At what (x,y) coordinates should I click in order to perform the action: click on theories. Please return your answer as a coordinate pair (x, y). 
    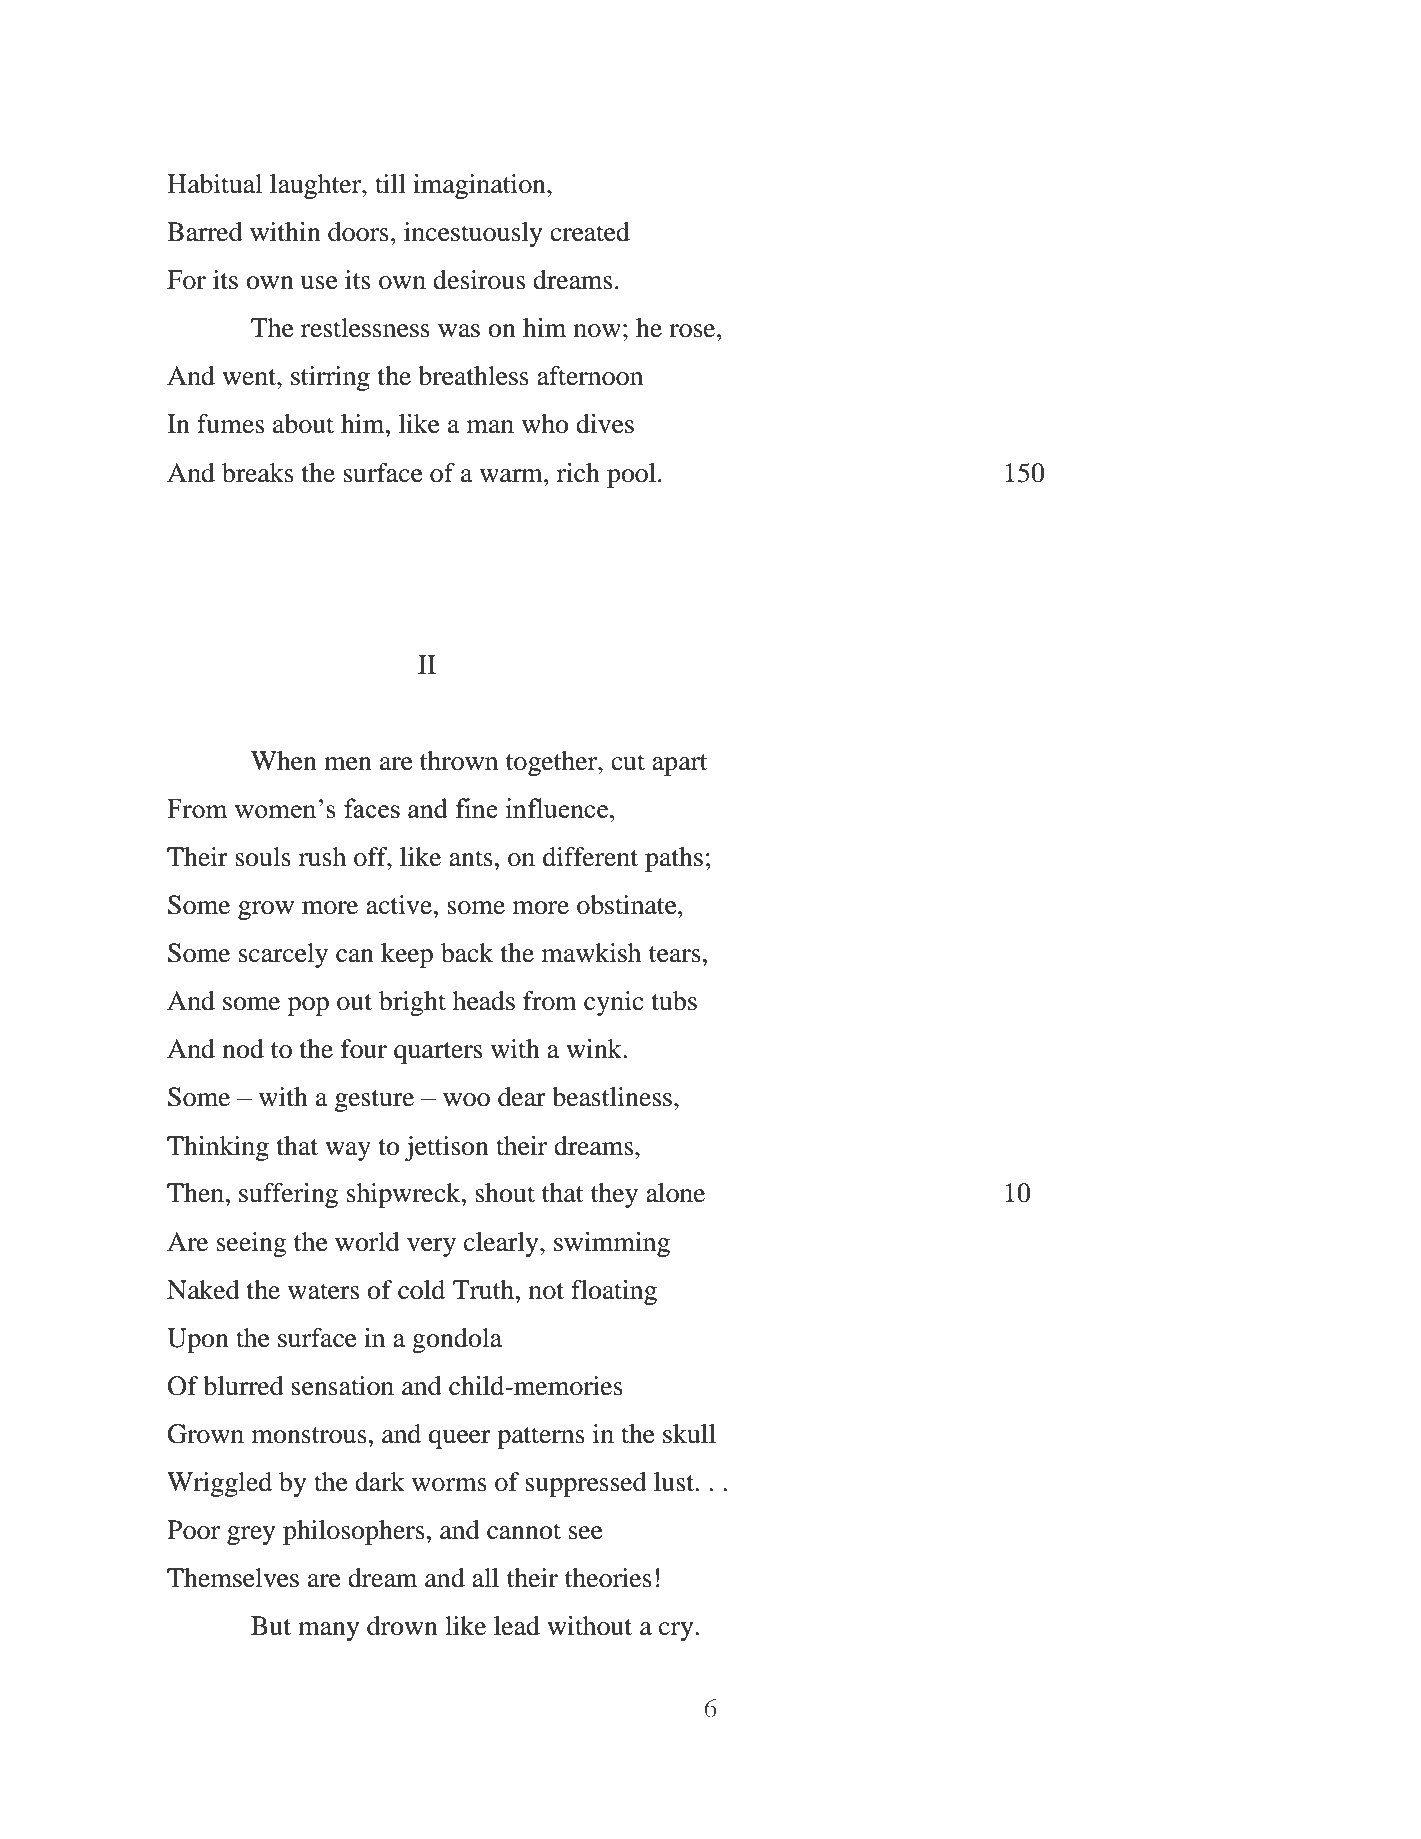
    Looking at the image, I should click on (608, 1578).
